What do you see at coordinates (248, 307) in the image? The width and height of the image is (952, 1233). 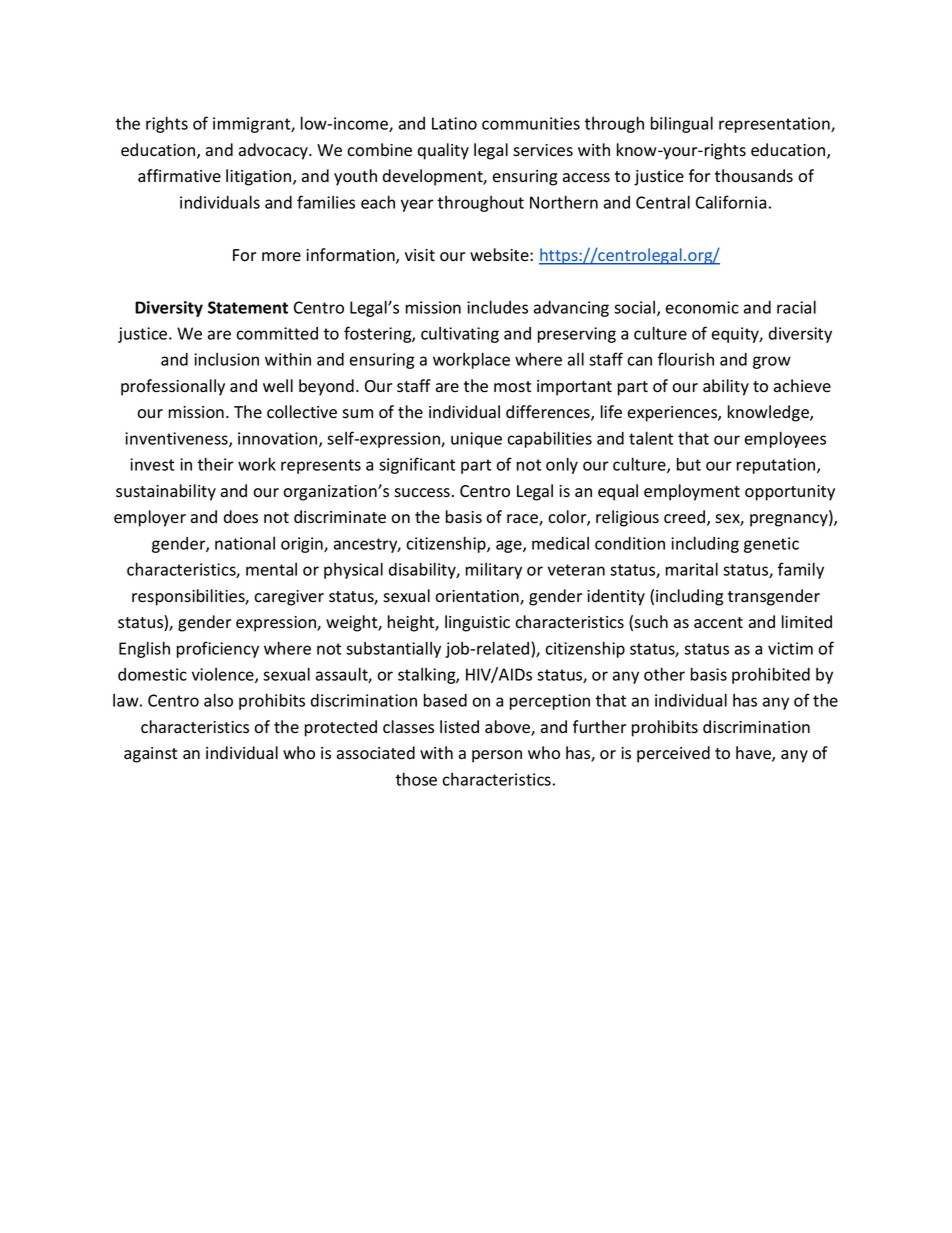 I see `Statement` at bounding box center [248, 307].
